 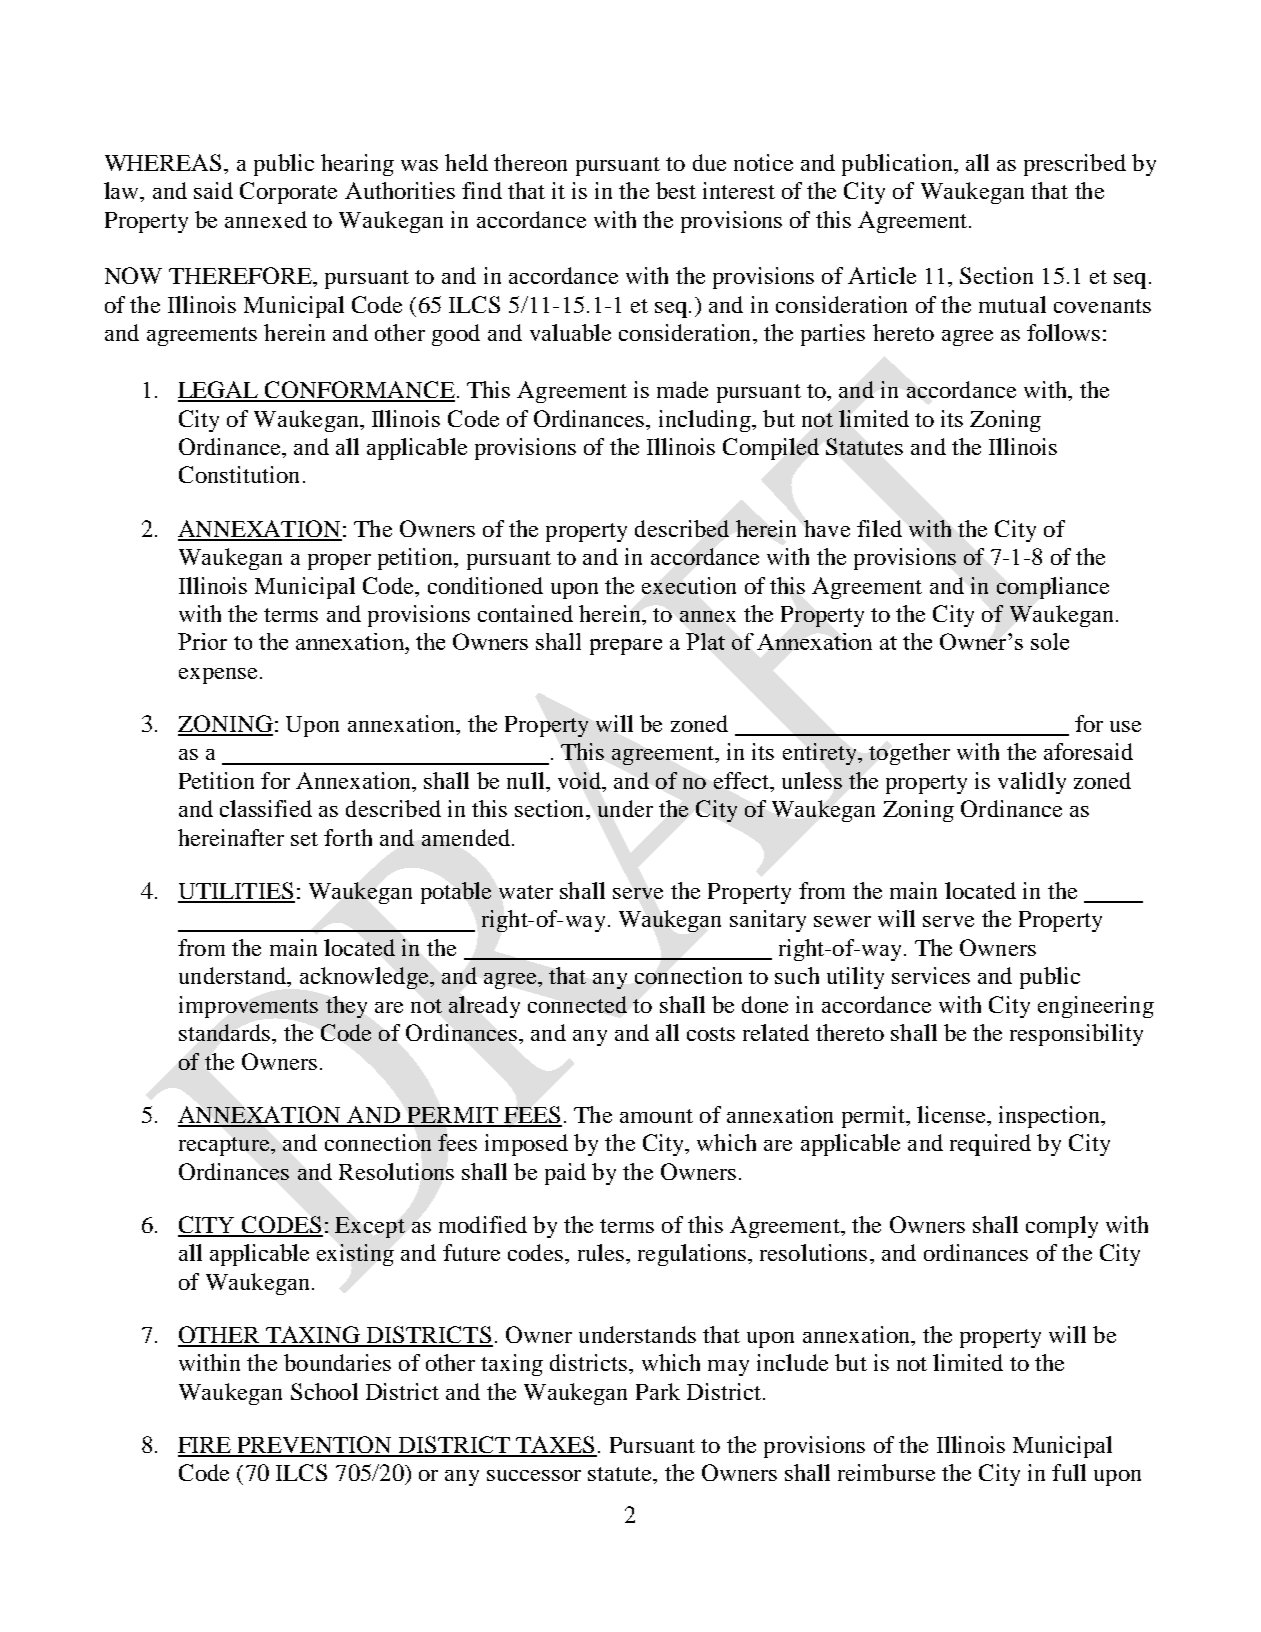 What do you see at coordinates (288, 193) in the document?
I see `Corporate` at bounding box center [288, 193].
